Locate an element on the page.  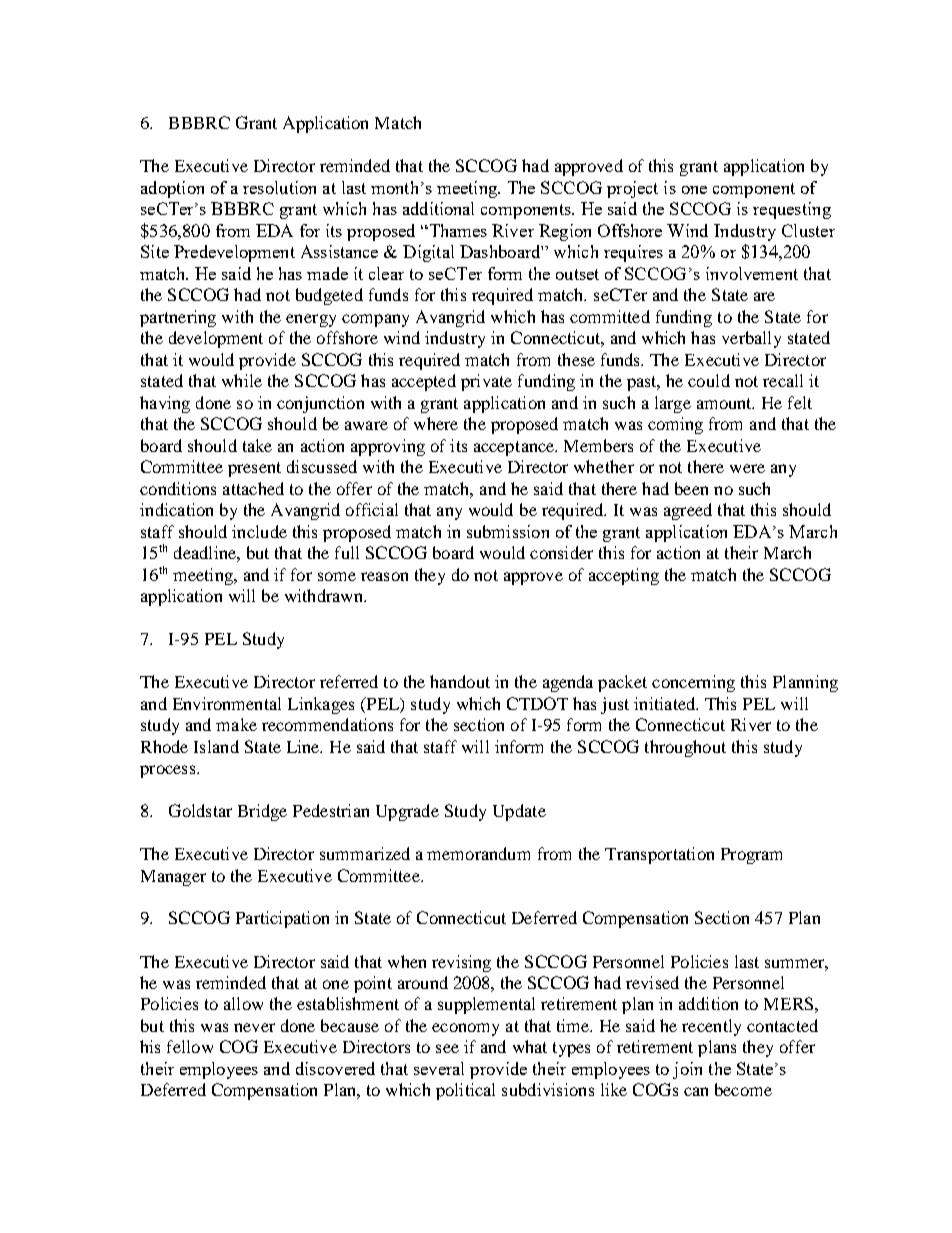
see is located at coordinates (447, 1048).
